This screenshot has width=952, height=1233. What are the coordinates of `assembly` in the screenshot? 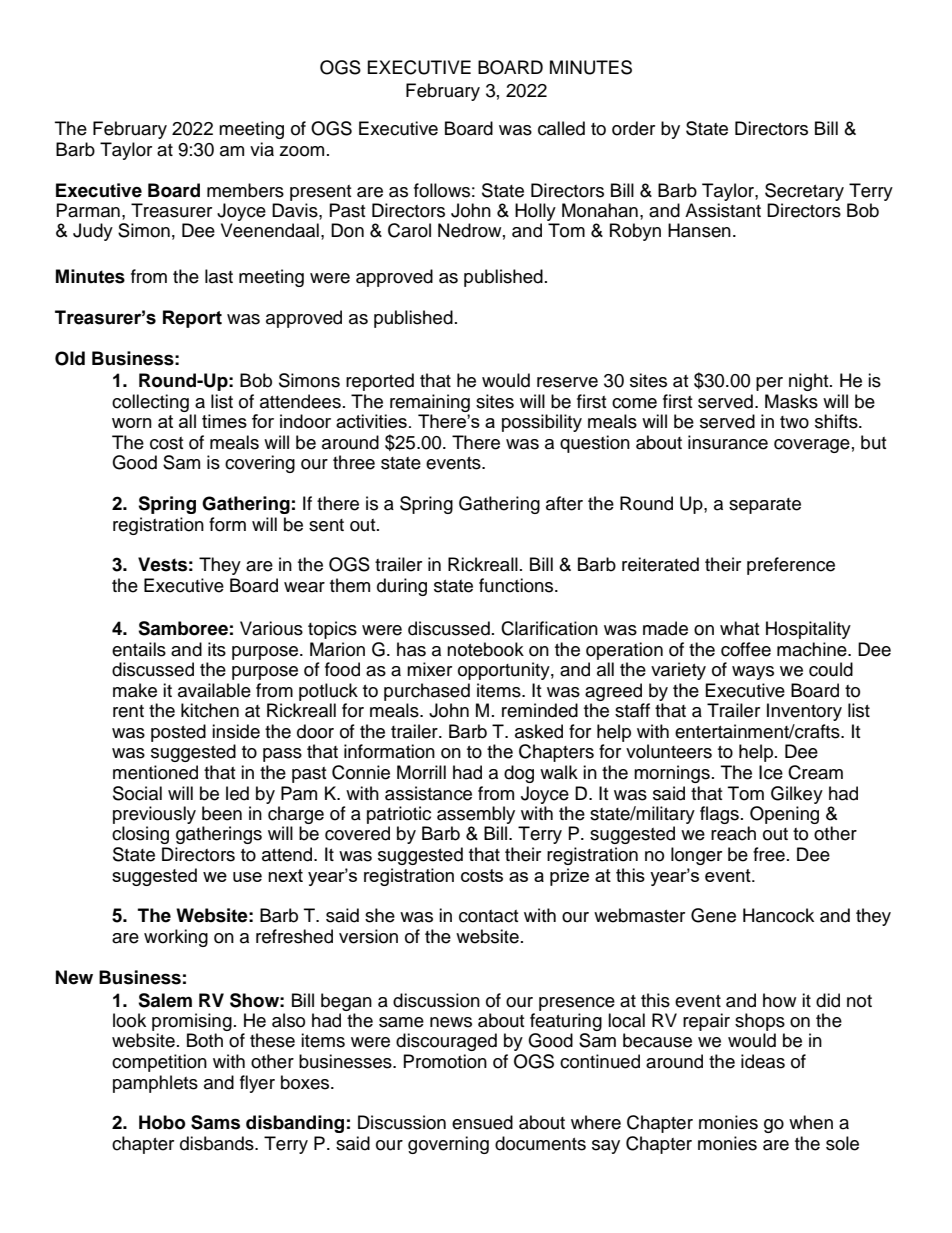 It's located at (476, 815).
